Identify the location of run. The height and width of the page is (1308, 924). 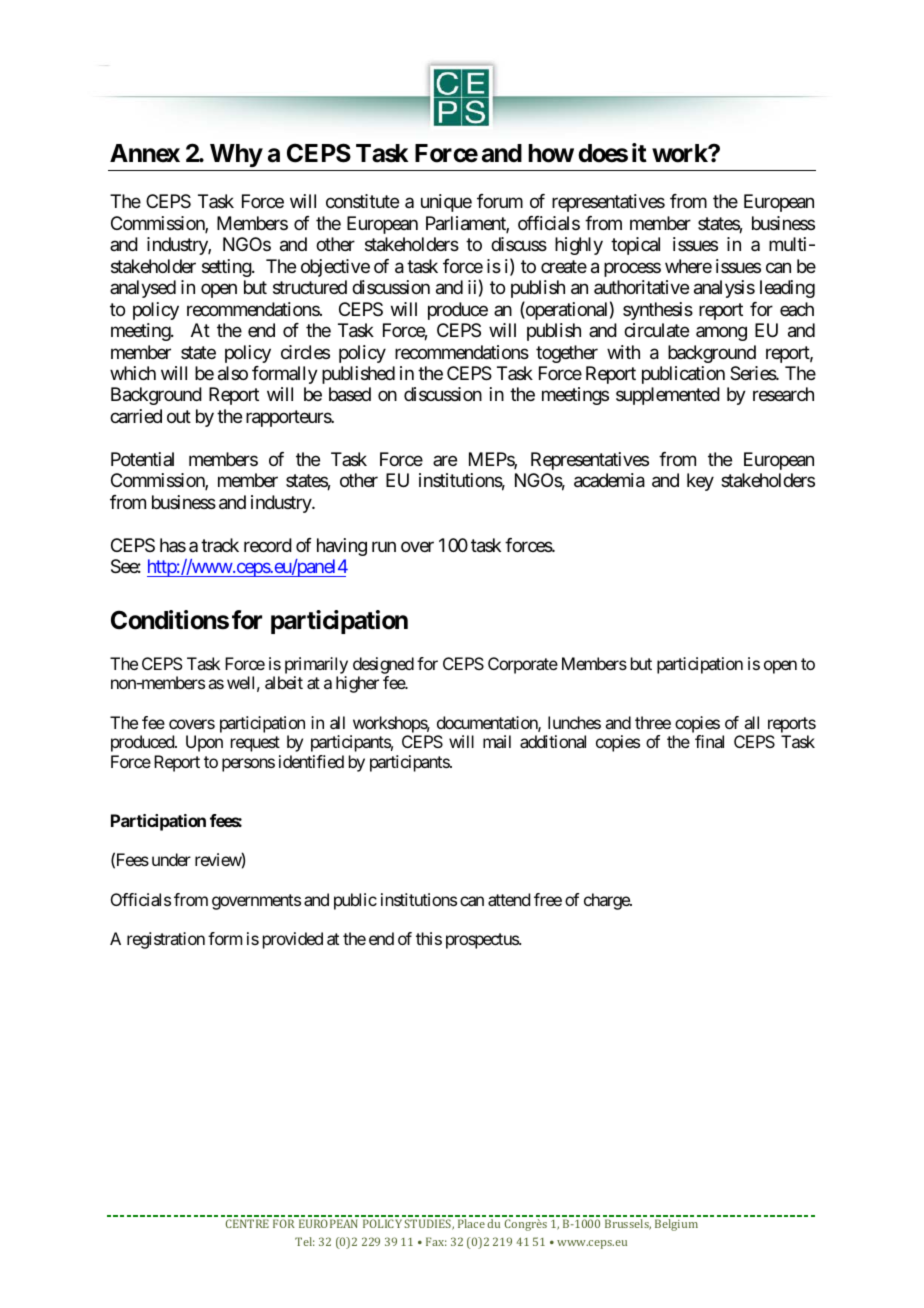
(384, 546).
